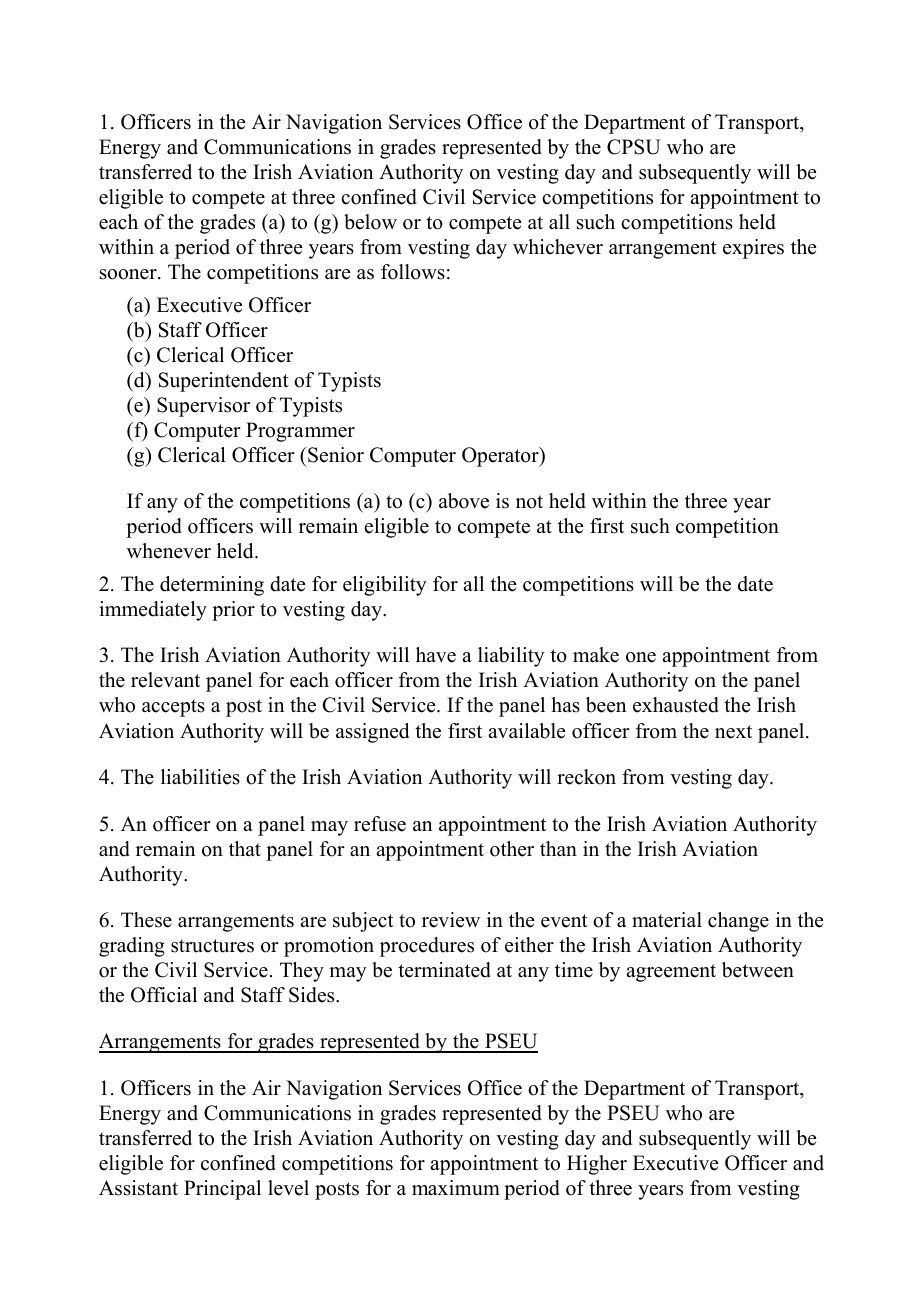  I want to click on exhausted, so click(676, 705).
